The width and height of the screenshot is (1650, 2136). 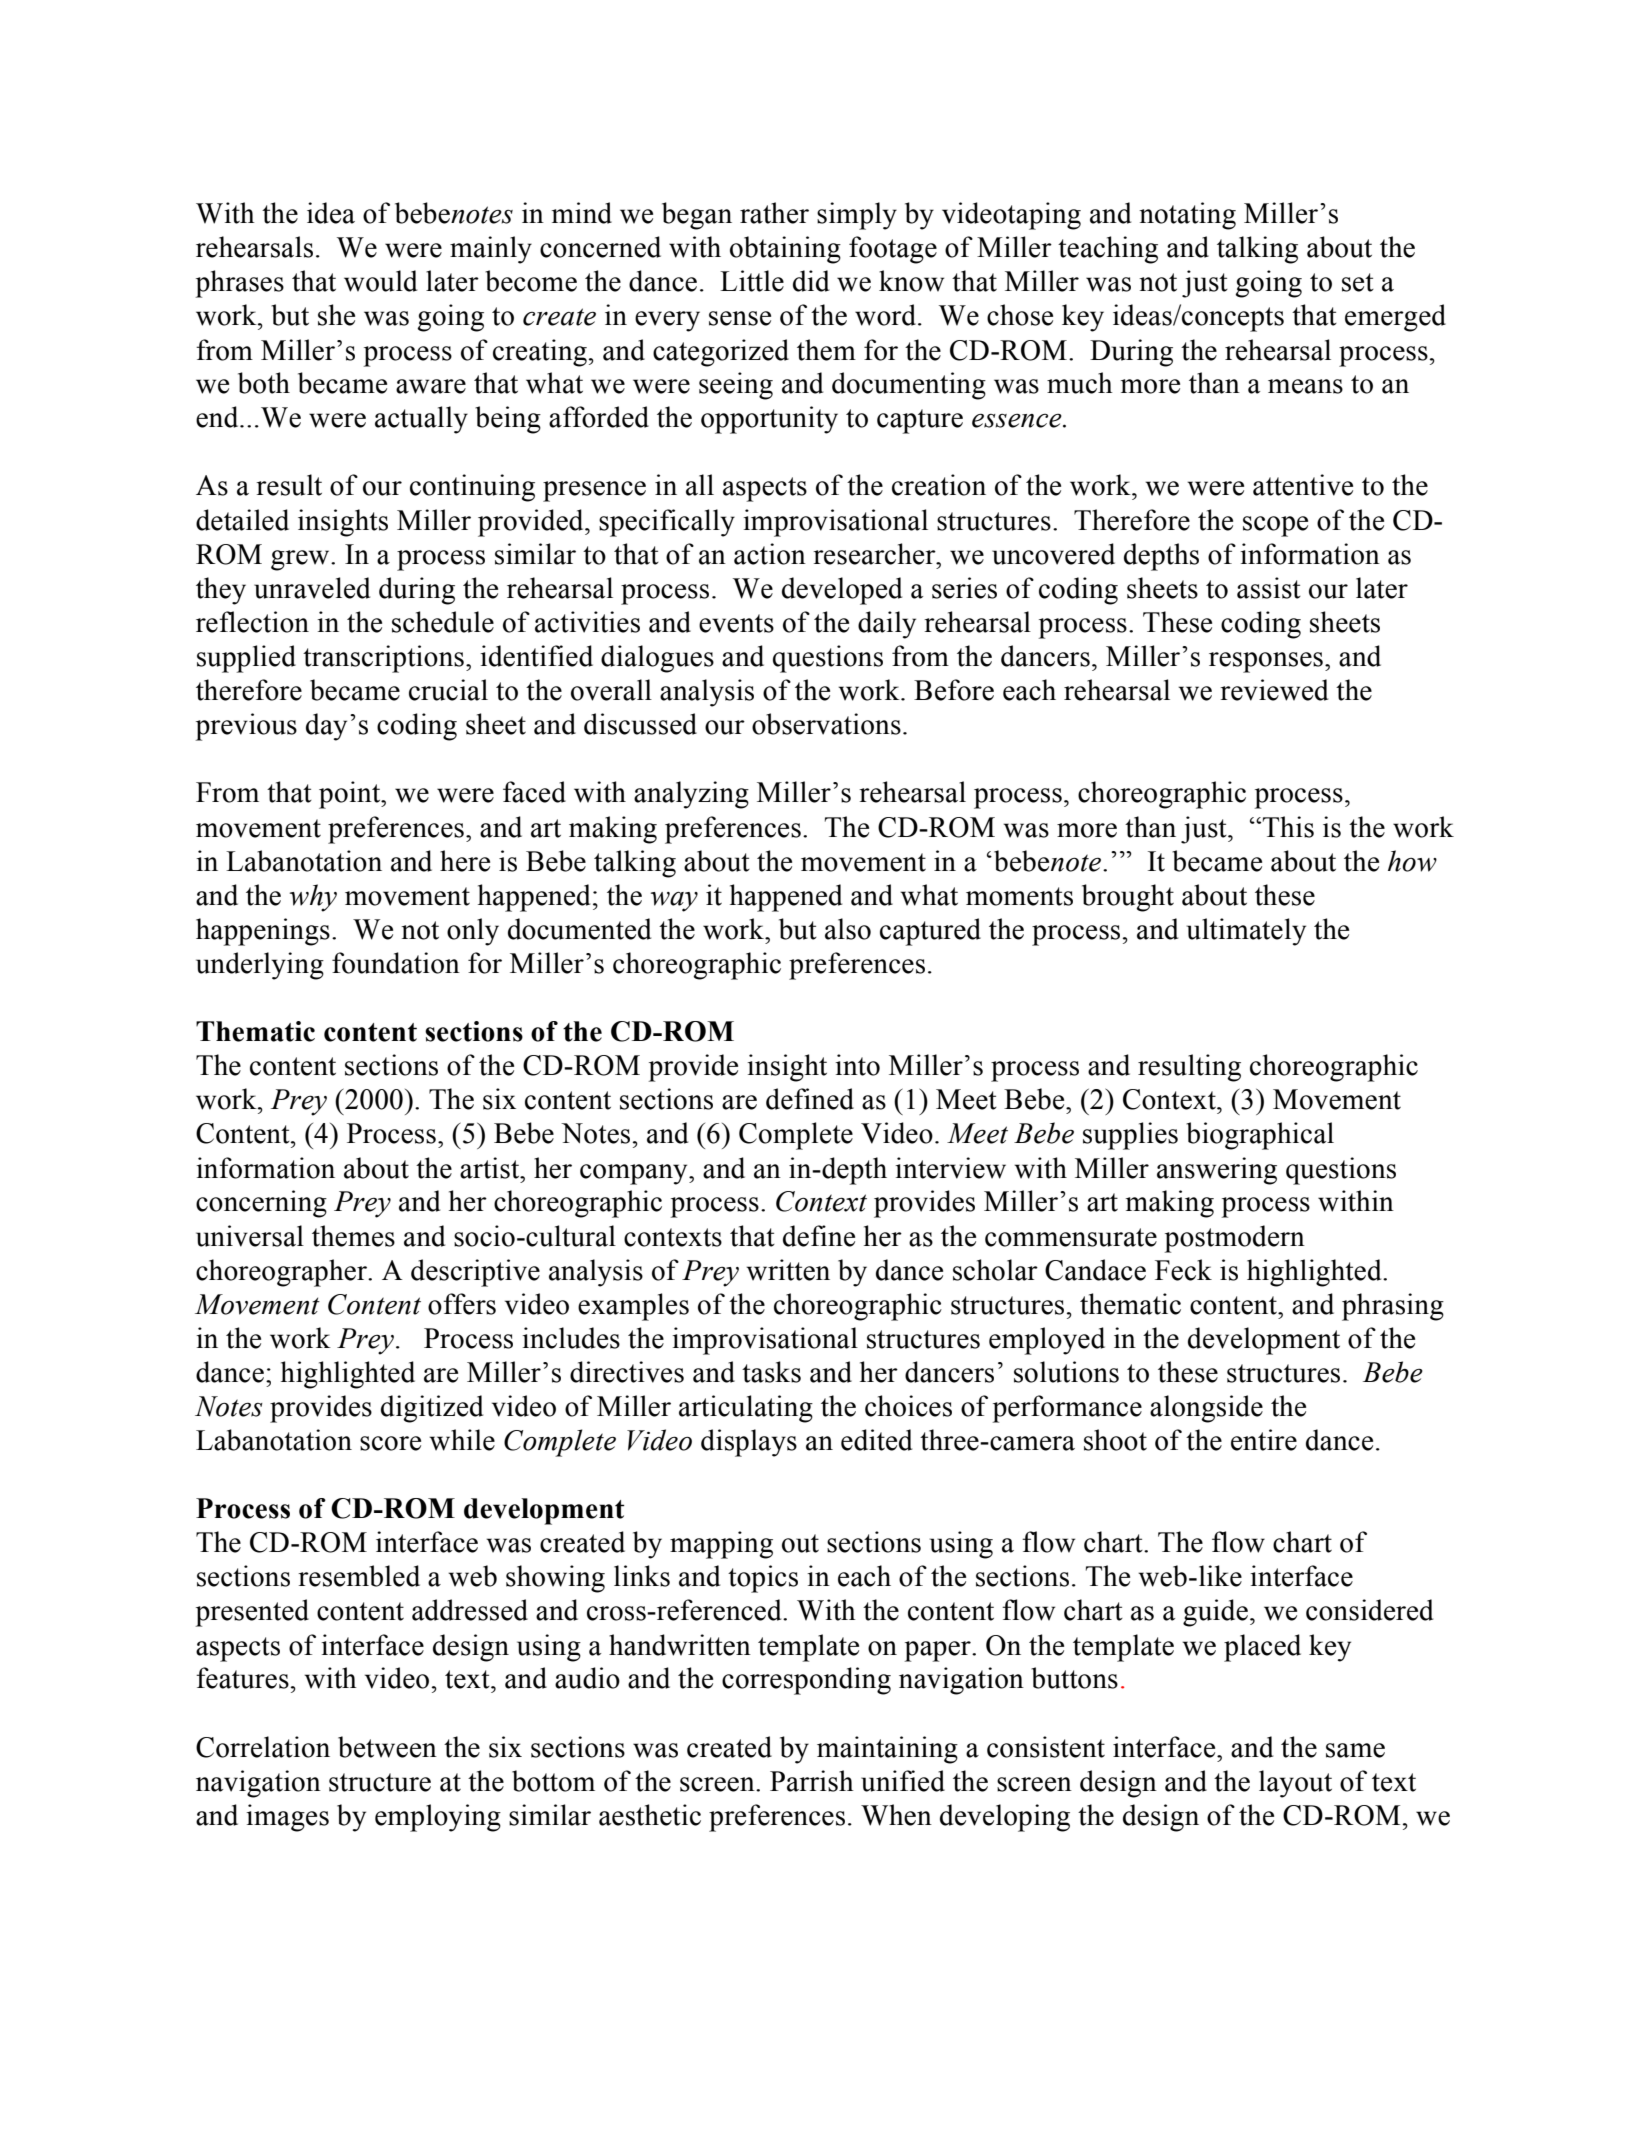 I want to click on alongside, so click(x=1206, y=1409).
